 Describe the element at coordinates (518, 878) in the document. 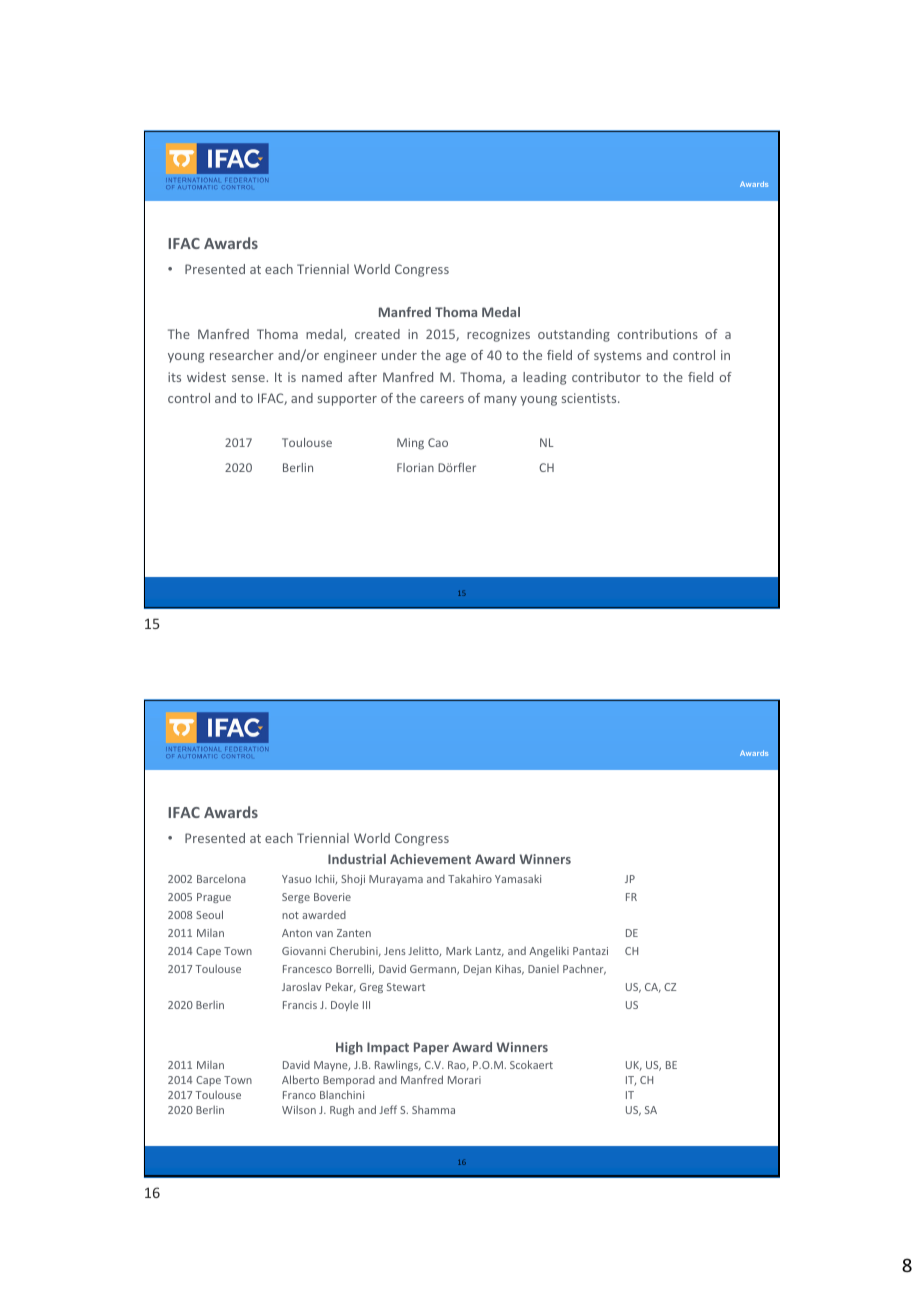

I see `Yamasaki` at that location.
